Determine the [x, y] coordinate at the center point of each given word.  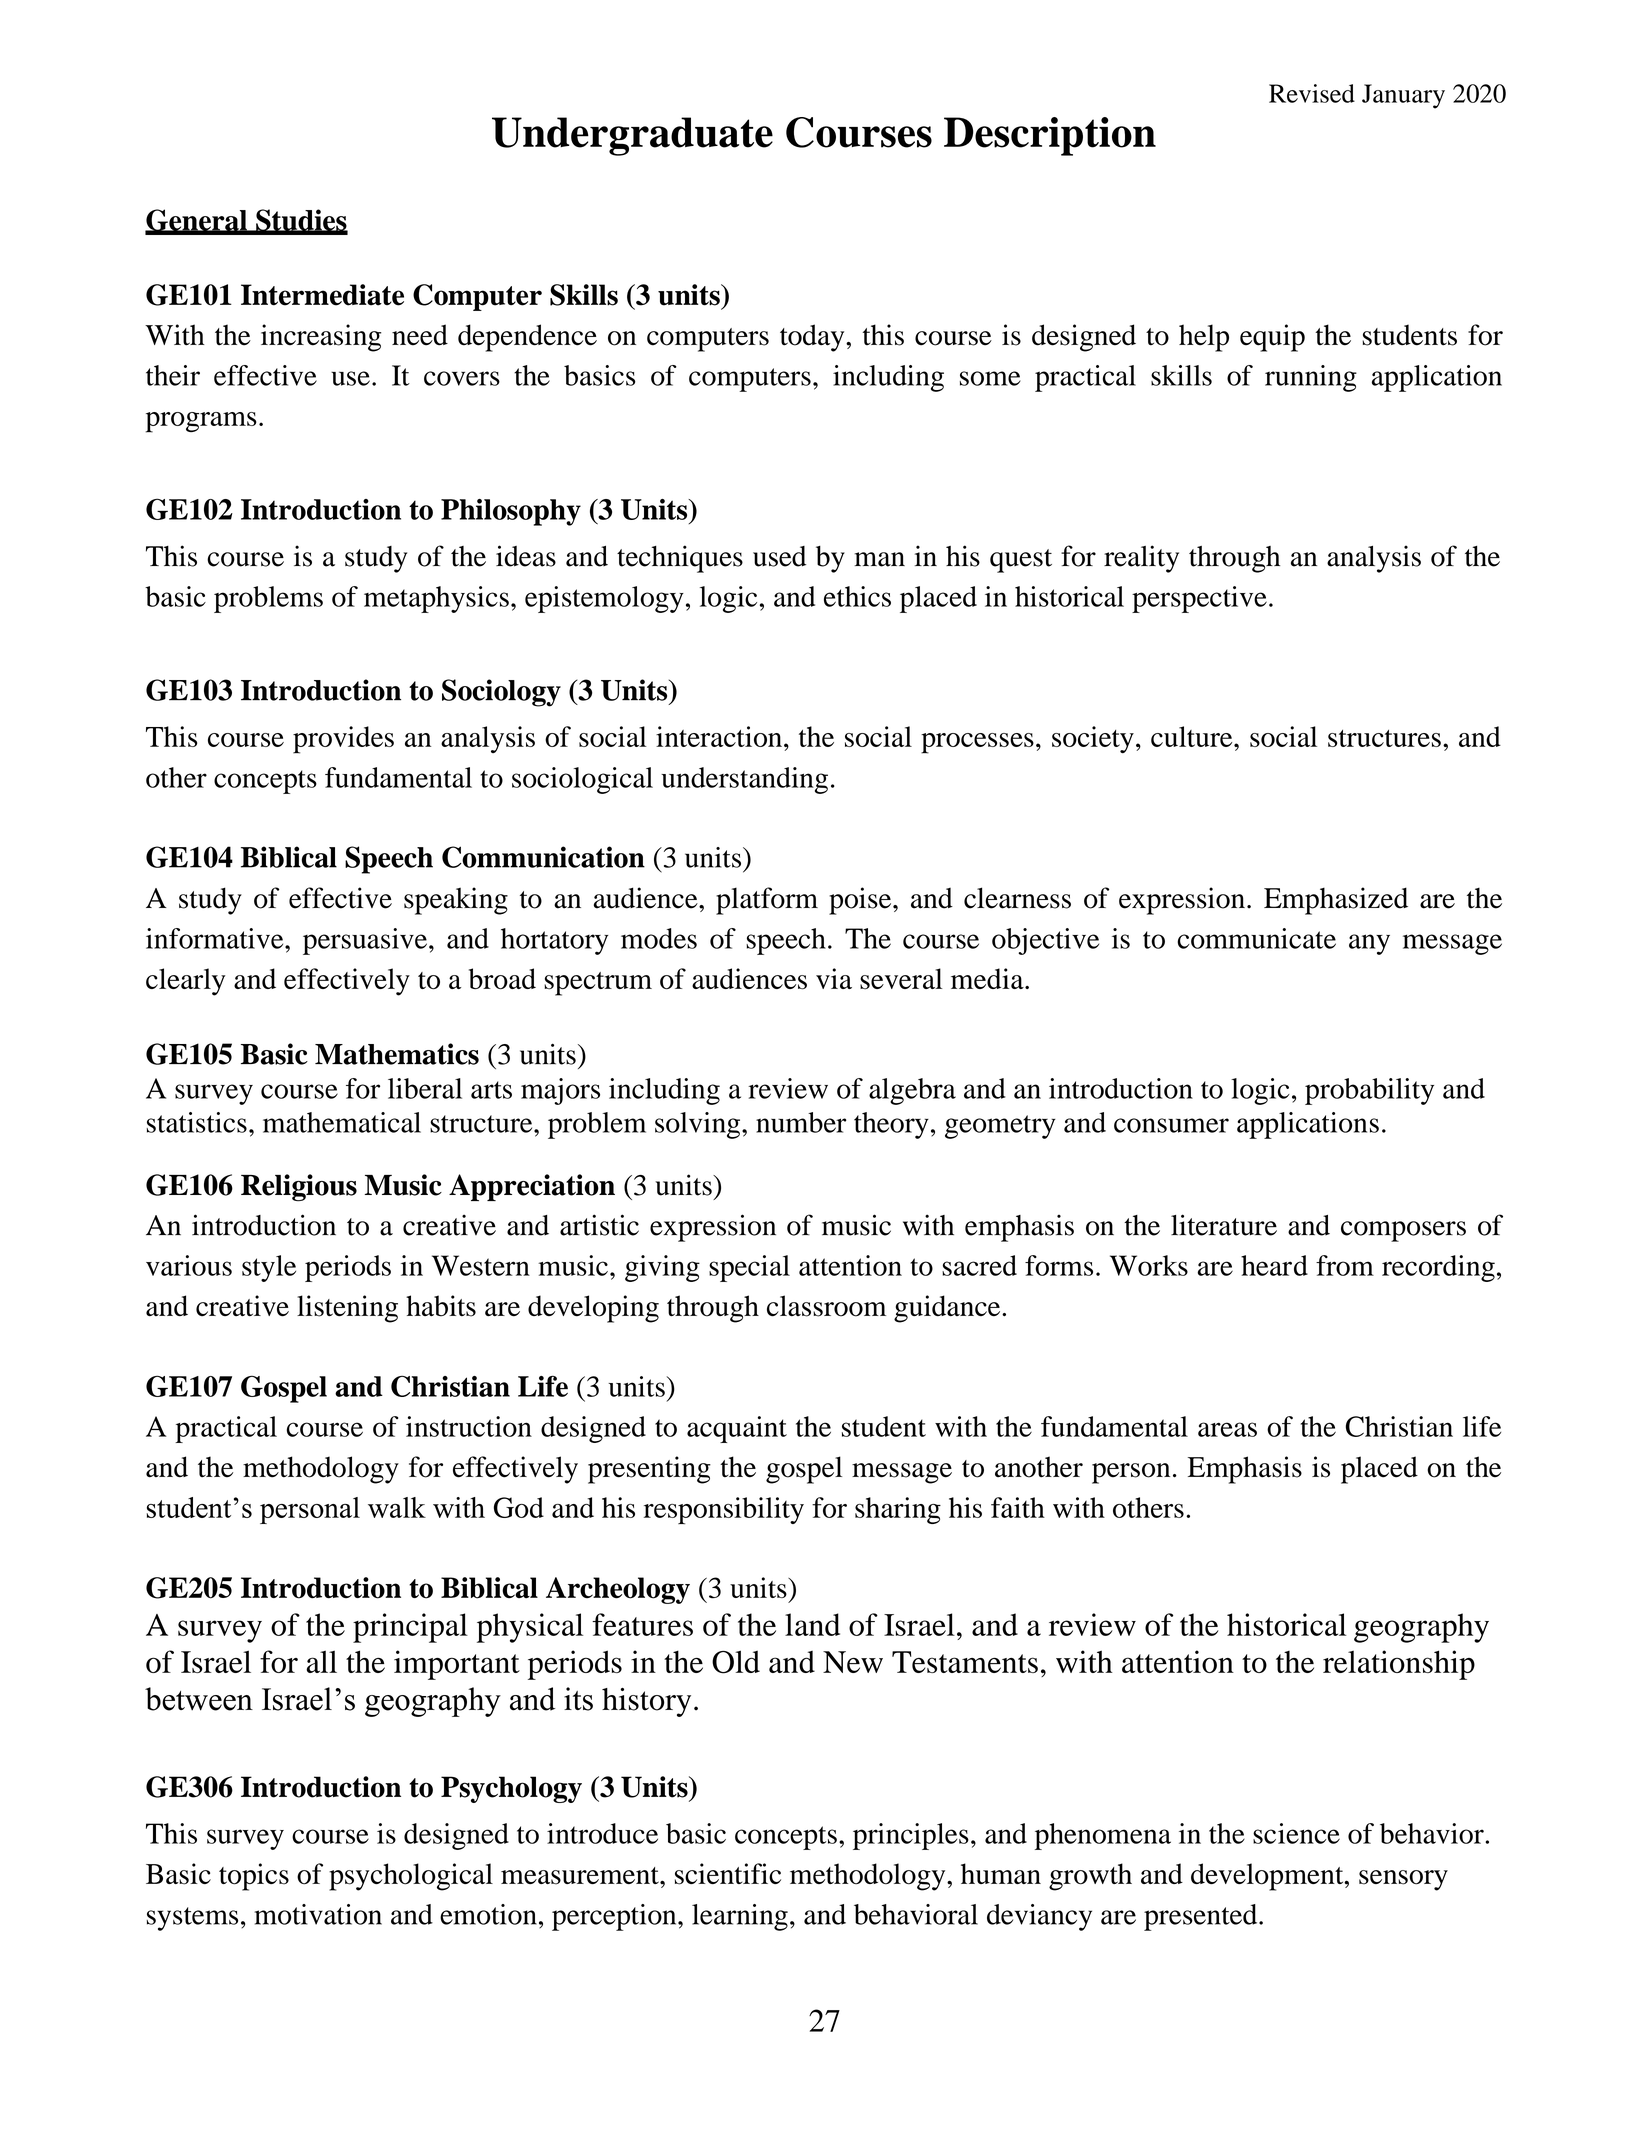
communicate [1256, 938]
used [779, 556]
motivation [318, 1914]
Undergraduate [632, 136]
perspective [1199, 599]
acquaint [737, 1429]
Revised [1312, 93]
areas [1227, 1429]
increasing [321, 338]
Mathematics [397, 1054]
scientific [728, 1874]
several [901, 979]
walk [397, 1507]
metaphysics [436, 599]
